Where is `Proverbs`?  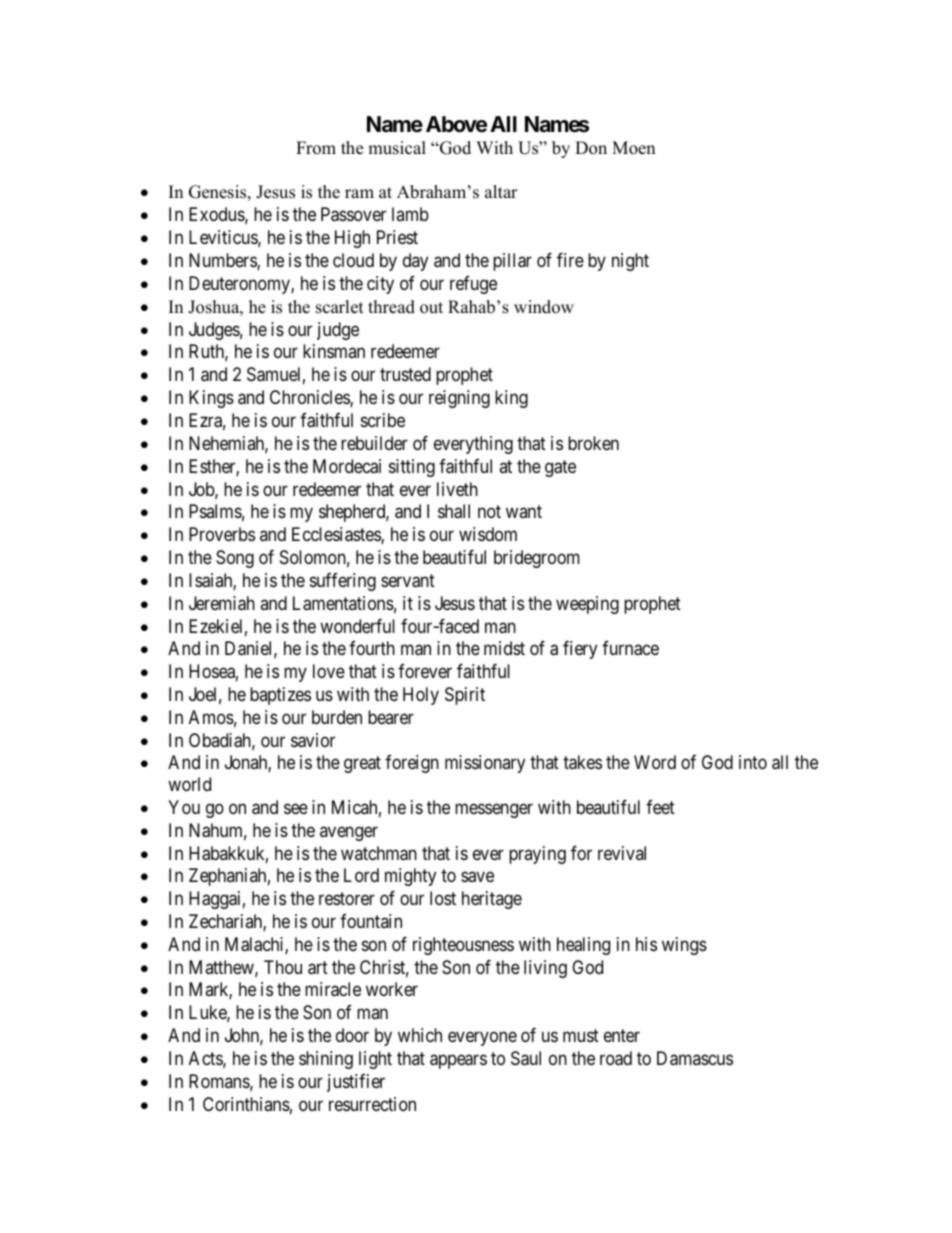
Proverbs is located at coordinates (222, 534).
